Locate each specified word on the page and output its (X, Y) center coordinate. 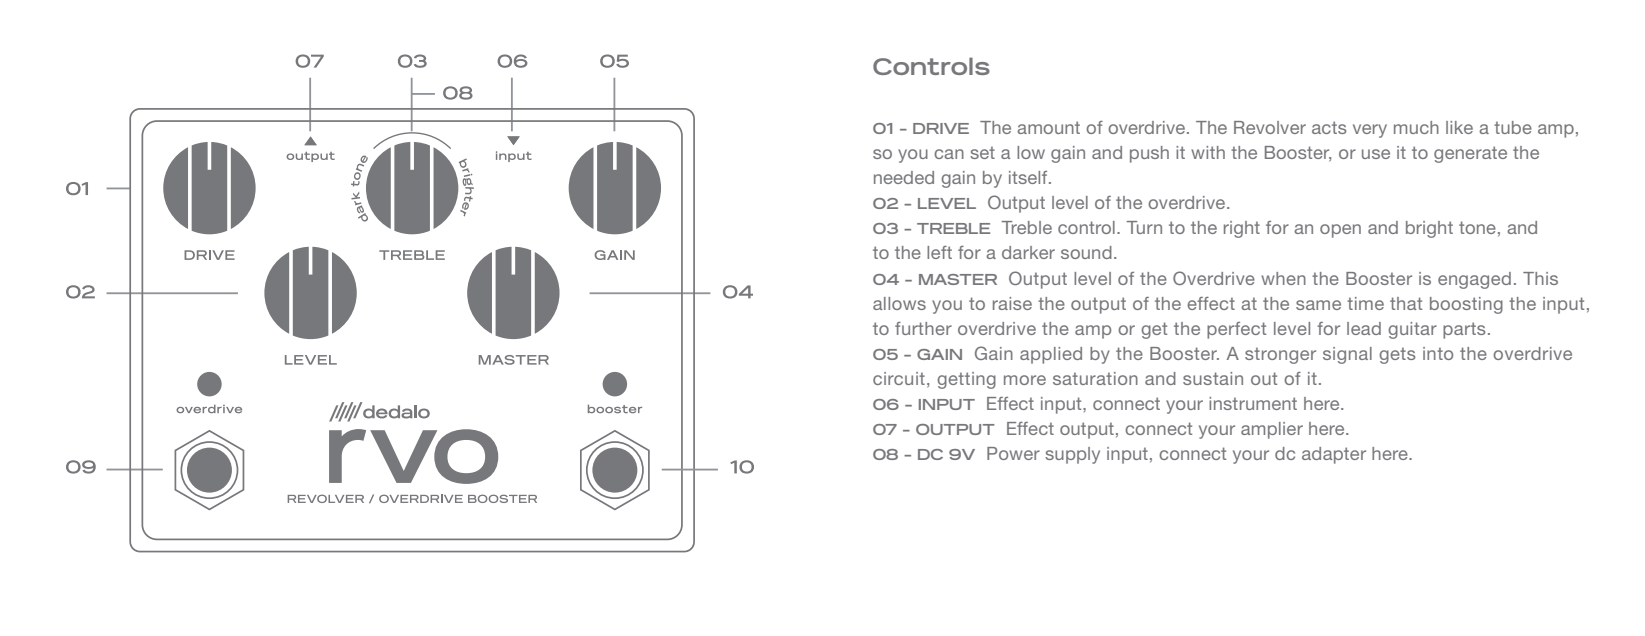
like (1459, 127)
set (982, 152)
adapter (1334, 455)
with (1208, 152)
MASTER (958, 279)
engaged (1474, 280)
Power (1013, 453)
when (1283, 278)
